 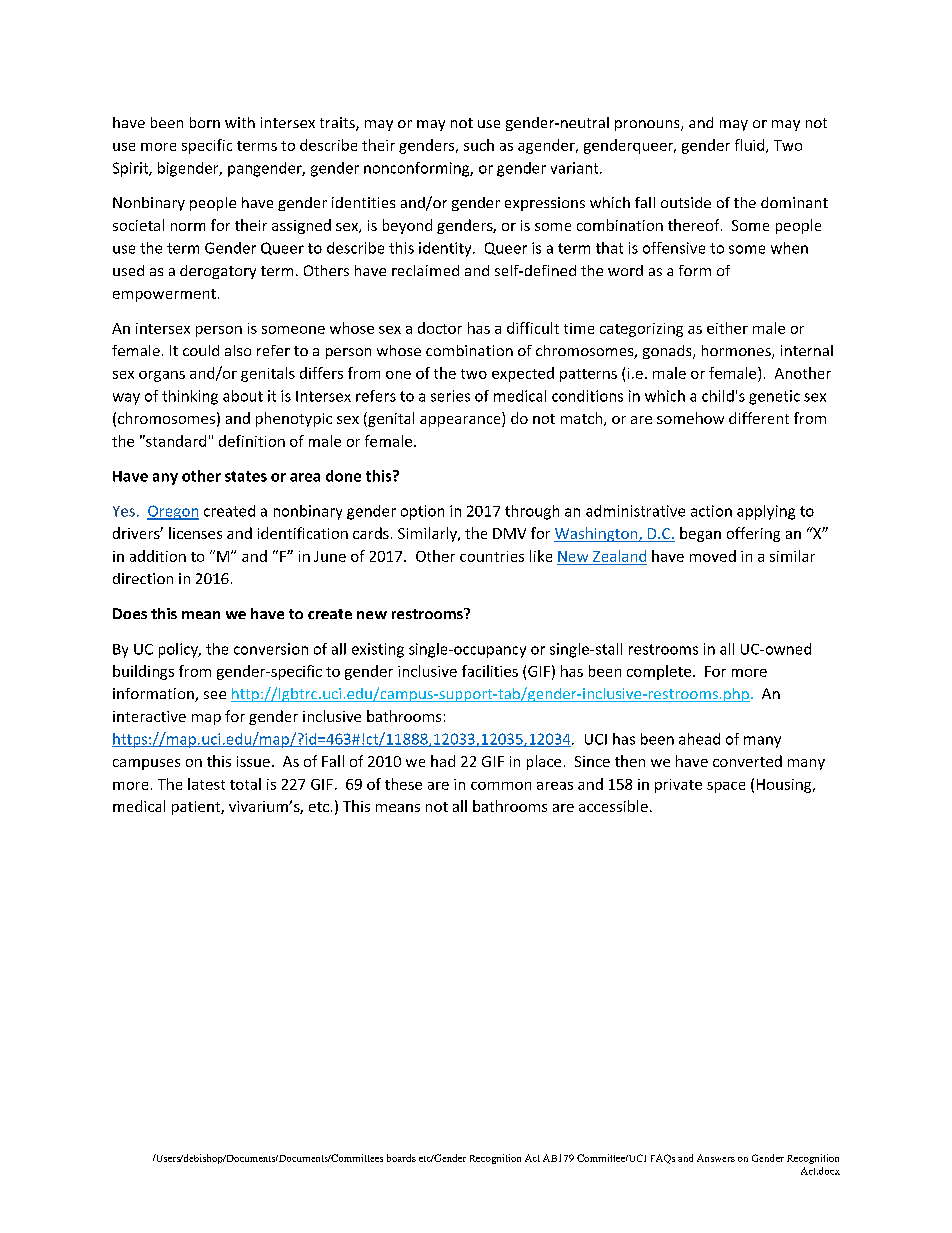 What do you see at coordinates (716, 1158) in the screenshot?
I see `Answers` at bounding box center [716, 1158].
